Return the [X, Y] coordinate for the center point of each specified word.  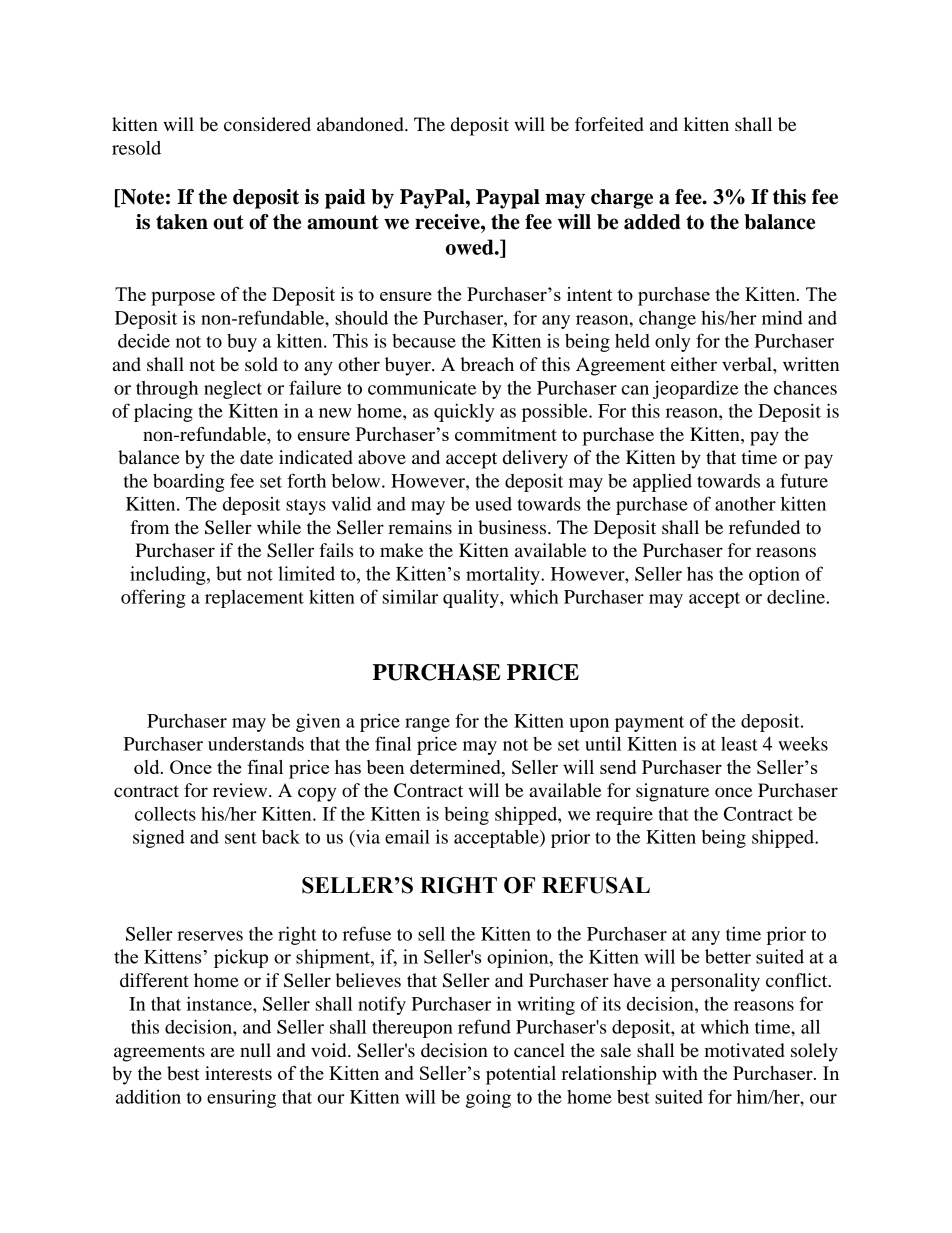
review [241, 790]
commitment [506, 434]
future [804, 480]
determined [456, 768]
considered [267, 124]
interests [238, 1073]
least [739, 744]
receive [448, 222]
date [256, 457]
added [652, 222]
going [488, 1098]
